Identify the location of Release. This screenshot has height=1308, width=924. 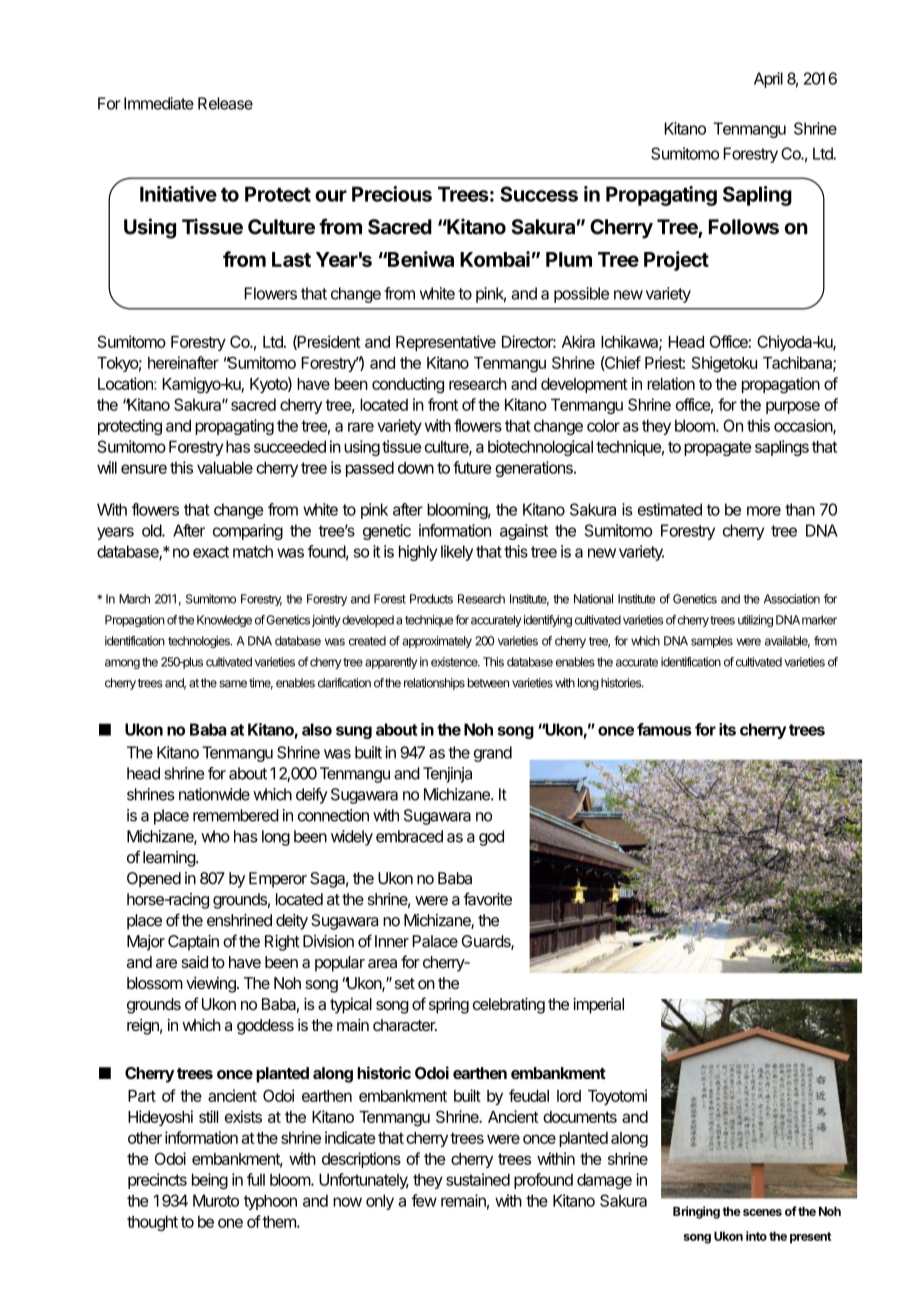
(225, 103).
